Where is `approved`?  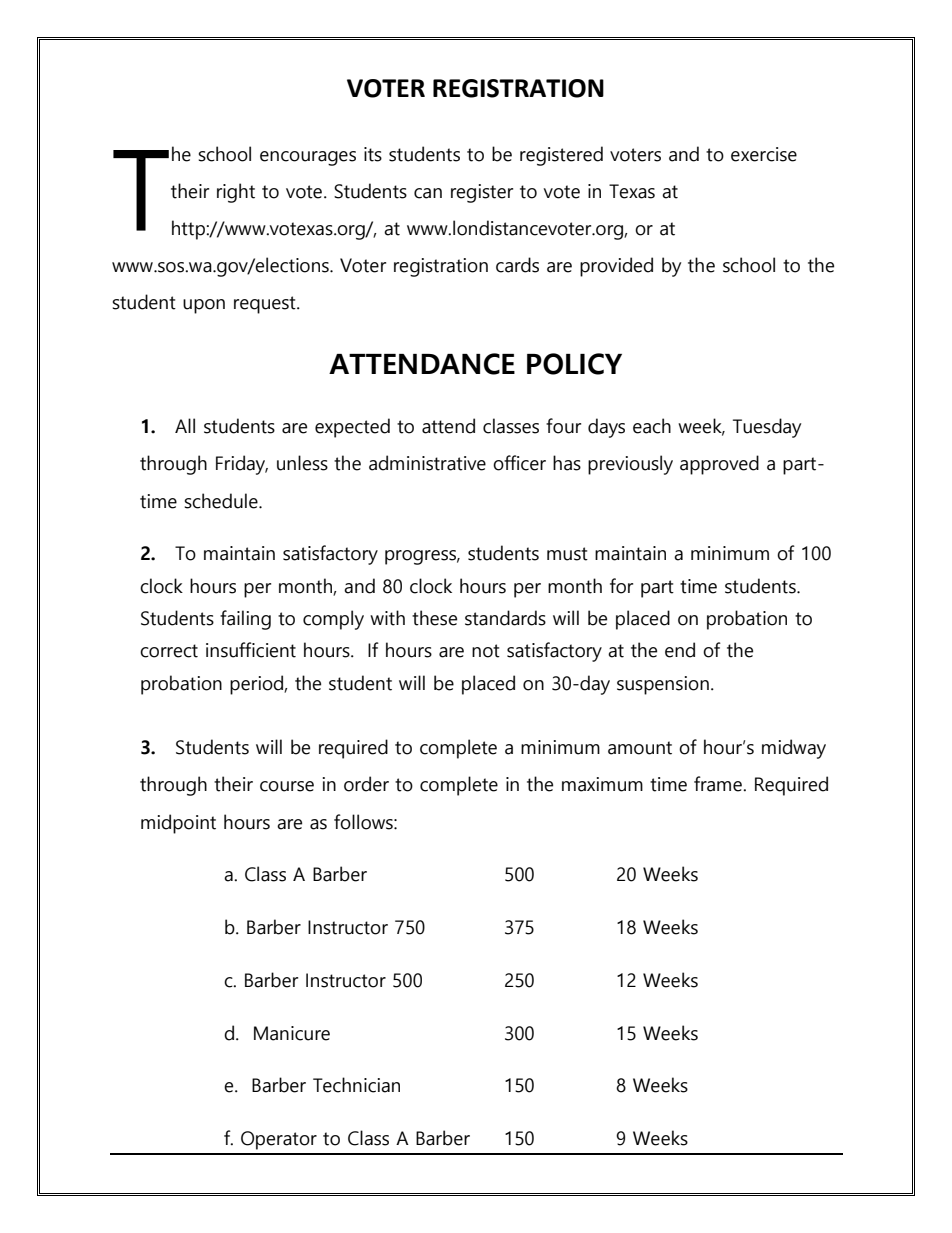
approved is located at coordinates (719, 465).
